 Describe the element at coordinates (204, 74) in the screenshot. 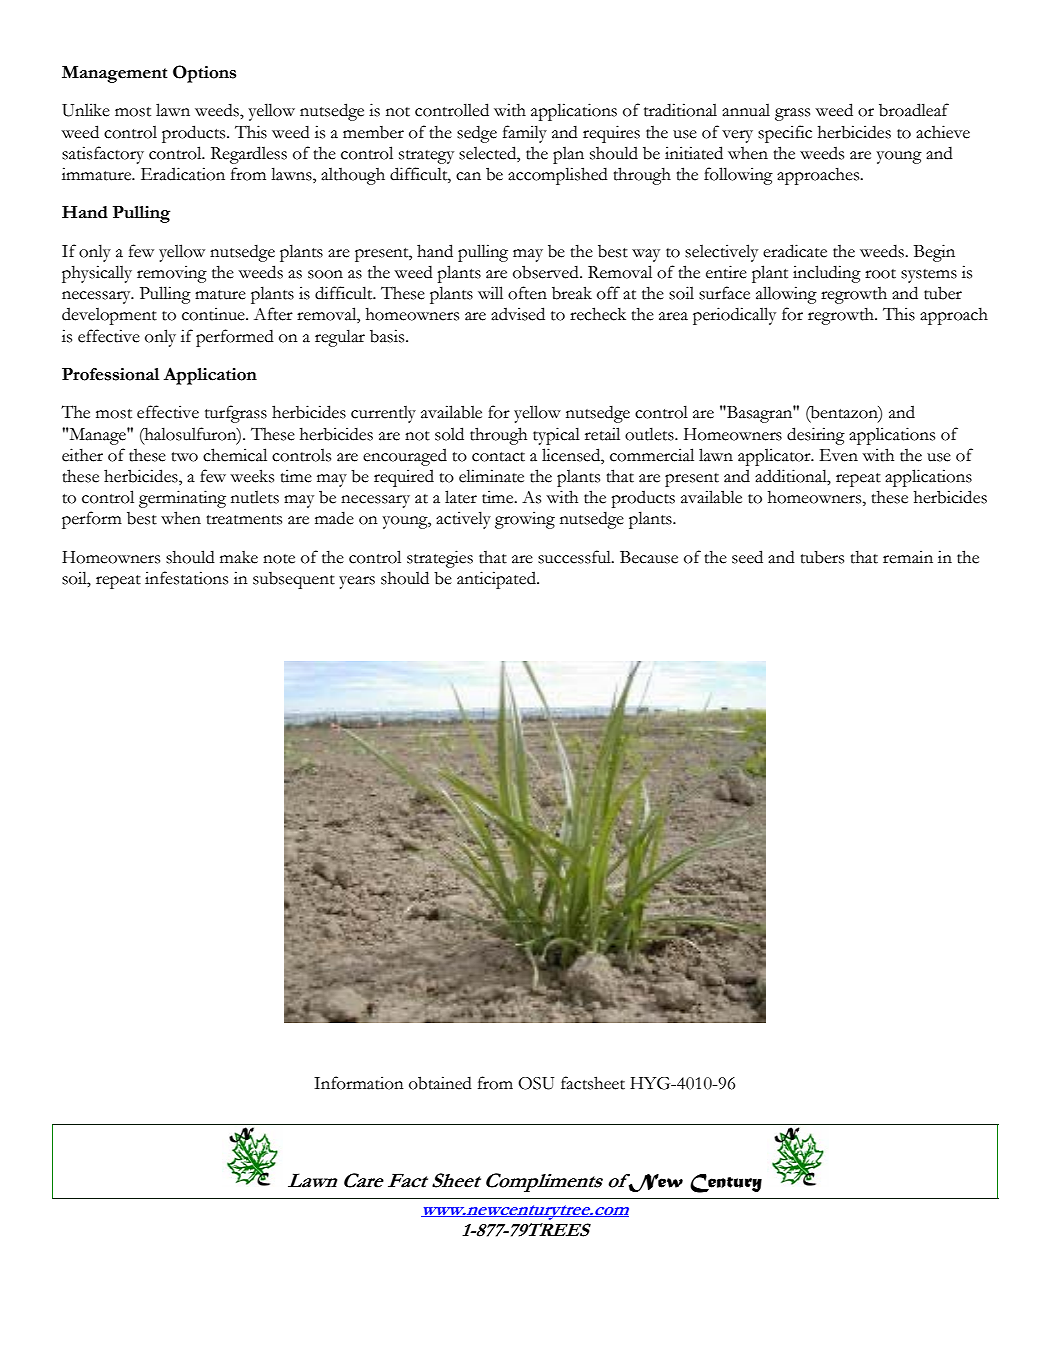

I see `Options` at that location.
